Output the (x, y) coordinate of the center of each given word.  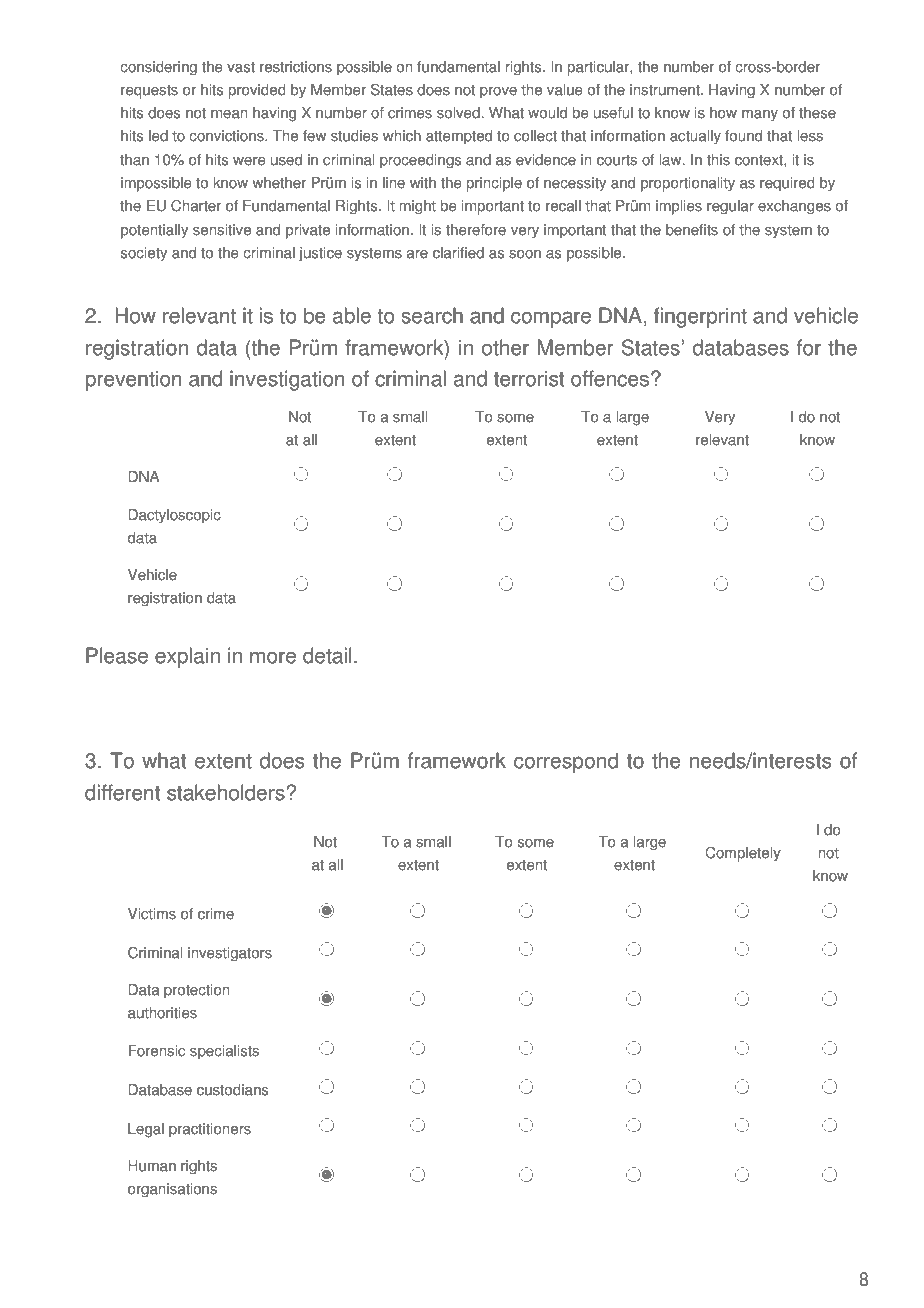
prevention (134, 380)
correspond (566, 762)
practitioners (210, 1130)
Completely (743, 854)
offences (610, 378)
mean (229, 114)
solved (458, 113)
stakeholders (226, 792)
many (760, 116)
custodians (232, 1090)
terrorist (529, 378)
